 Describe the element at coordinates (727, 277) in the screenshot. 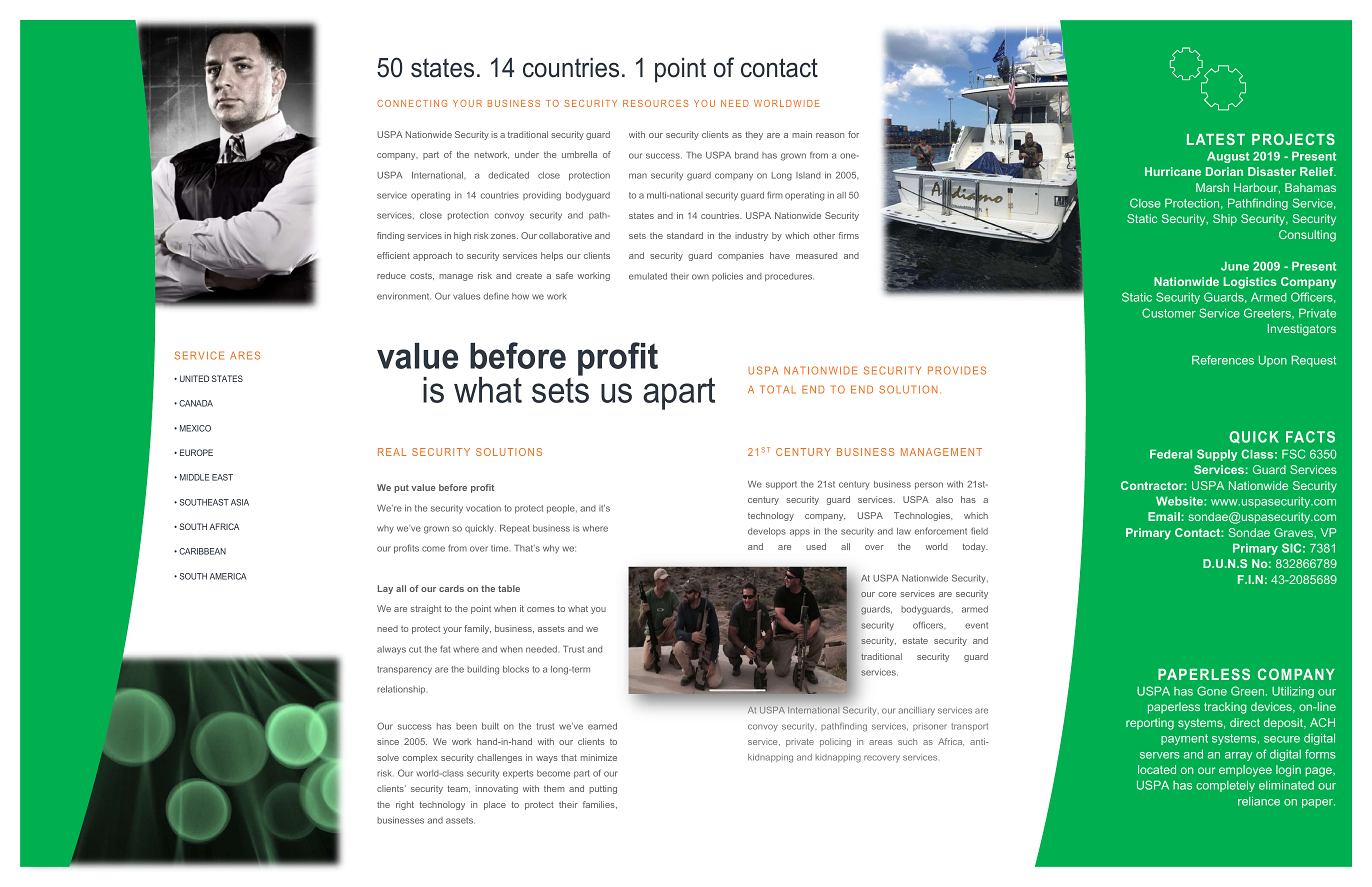

I see `policies` at that location.
